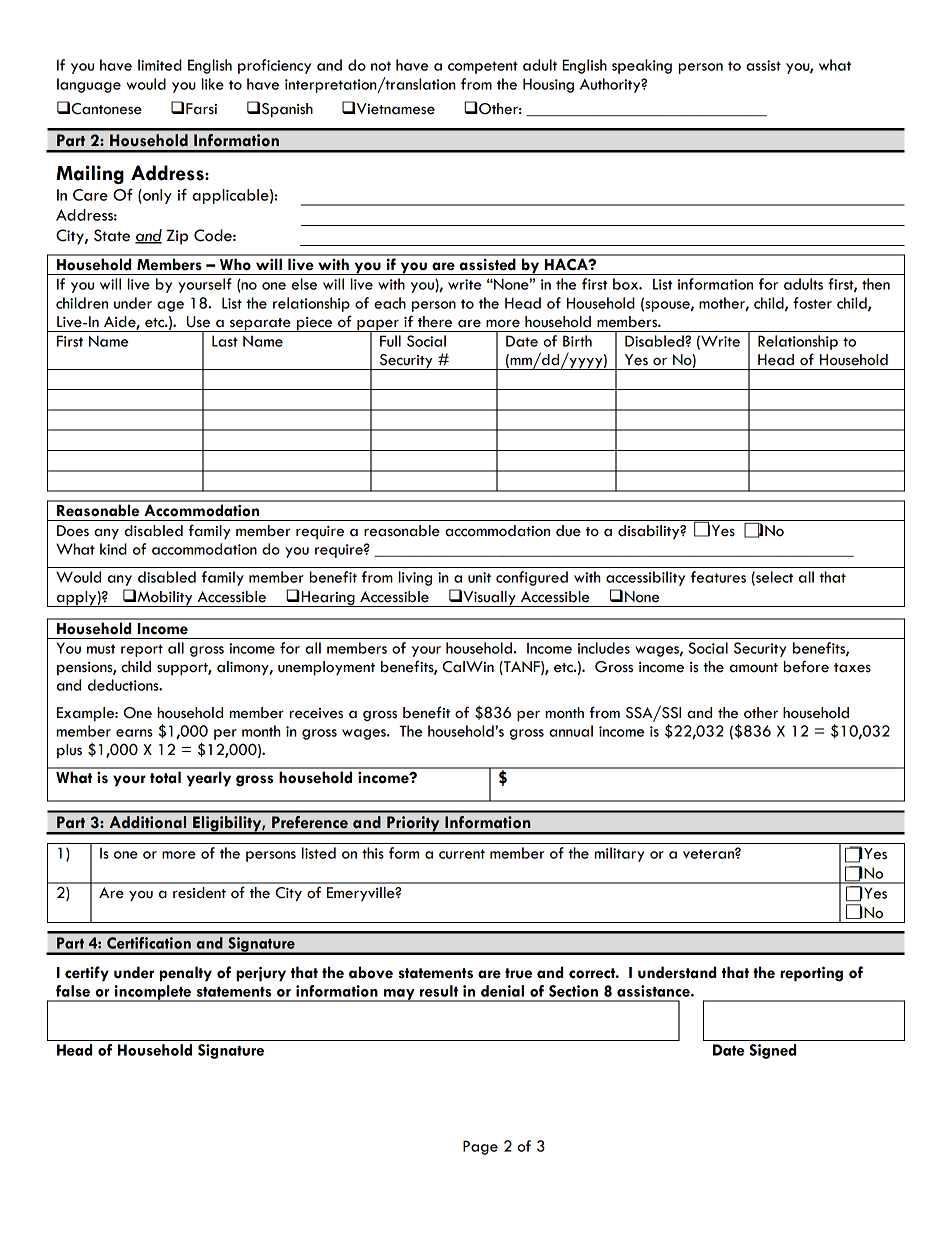  Describe the element at coordinates (718, 577) in the page. I see `features` at that location.
